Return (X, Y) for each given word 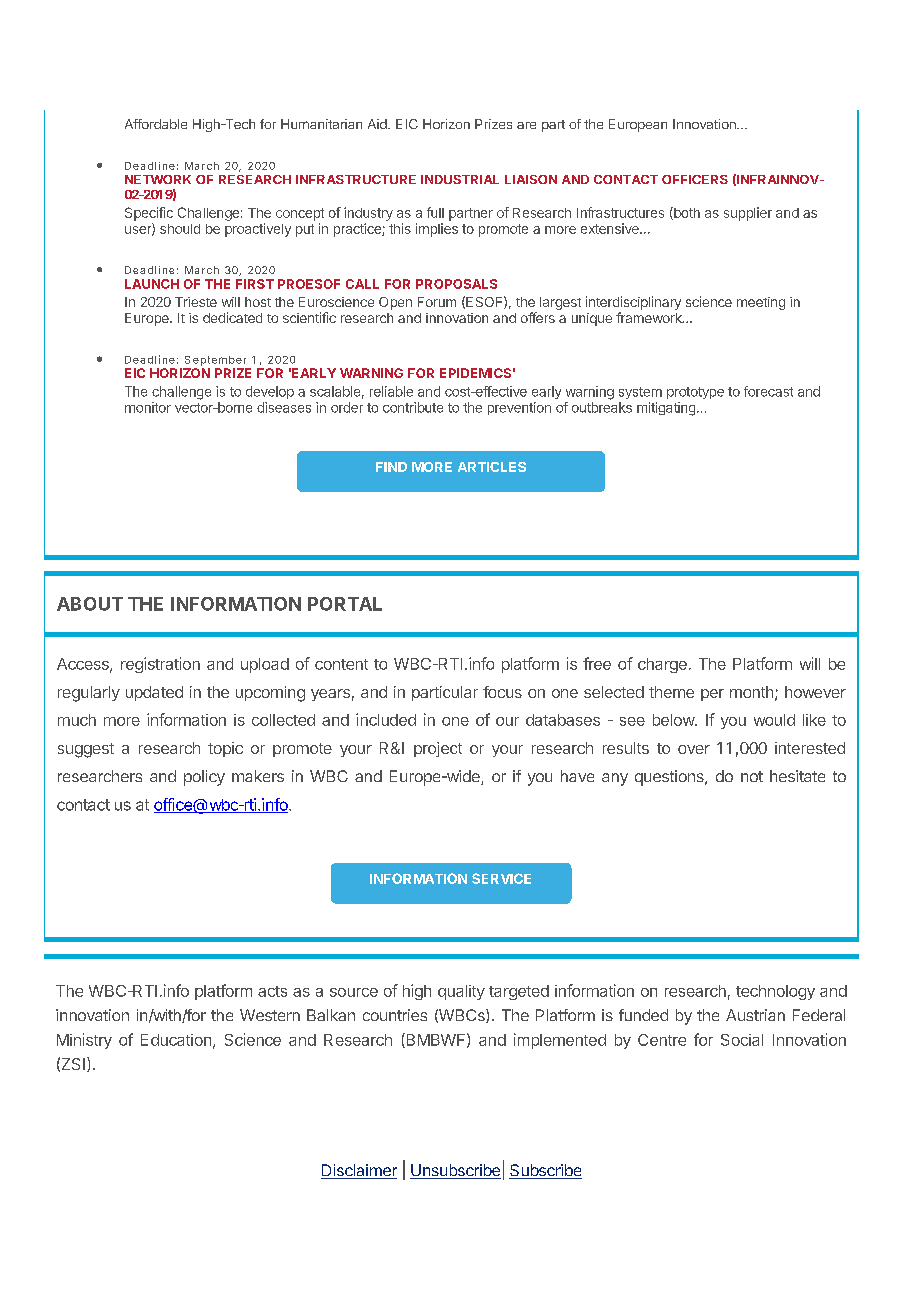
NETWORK (158, 179)
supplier (748, 214)
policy (204, 778)
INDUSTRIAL (460, 179)
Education (176, 1040)
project (438, 749)
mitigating (666, 409)
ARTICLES (492, 467)
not (752, 776)
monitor (148, 407)
